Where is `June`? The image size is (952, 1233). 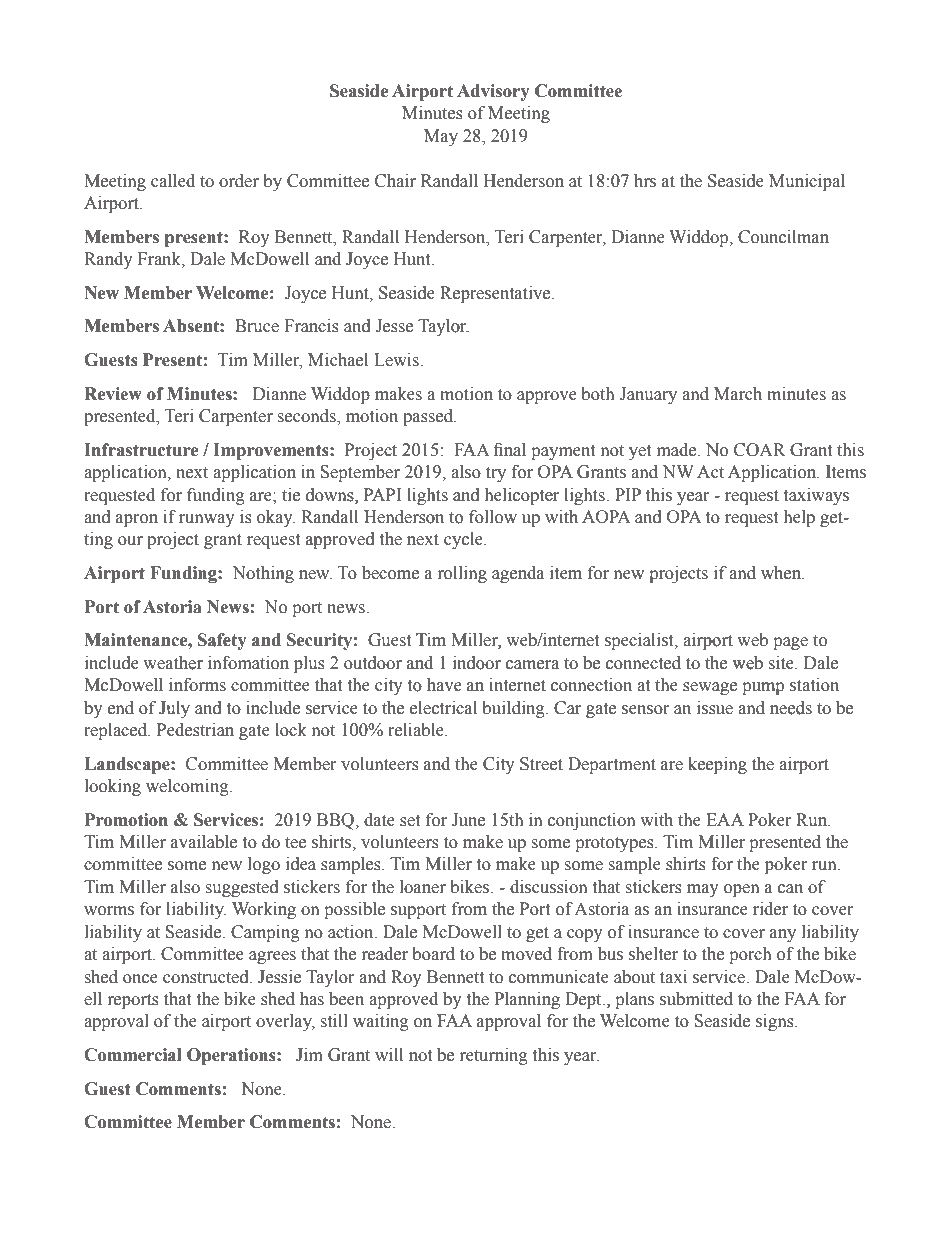 June is located at coordinates (468, 820).
